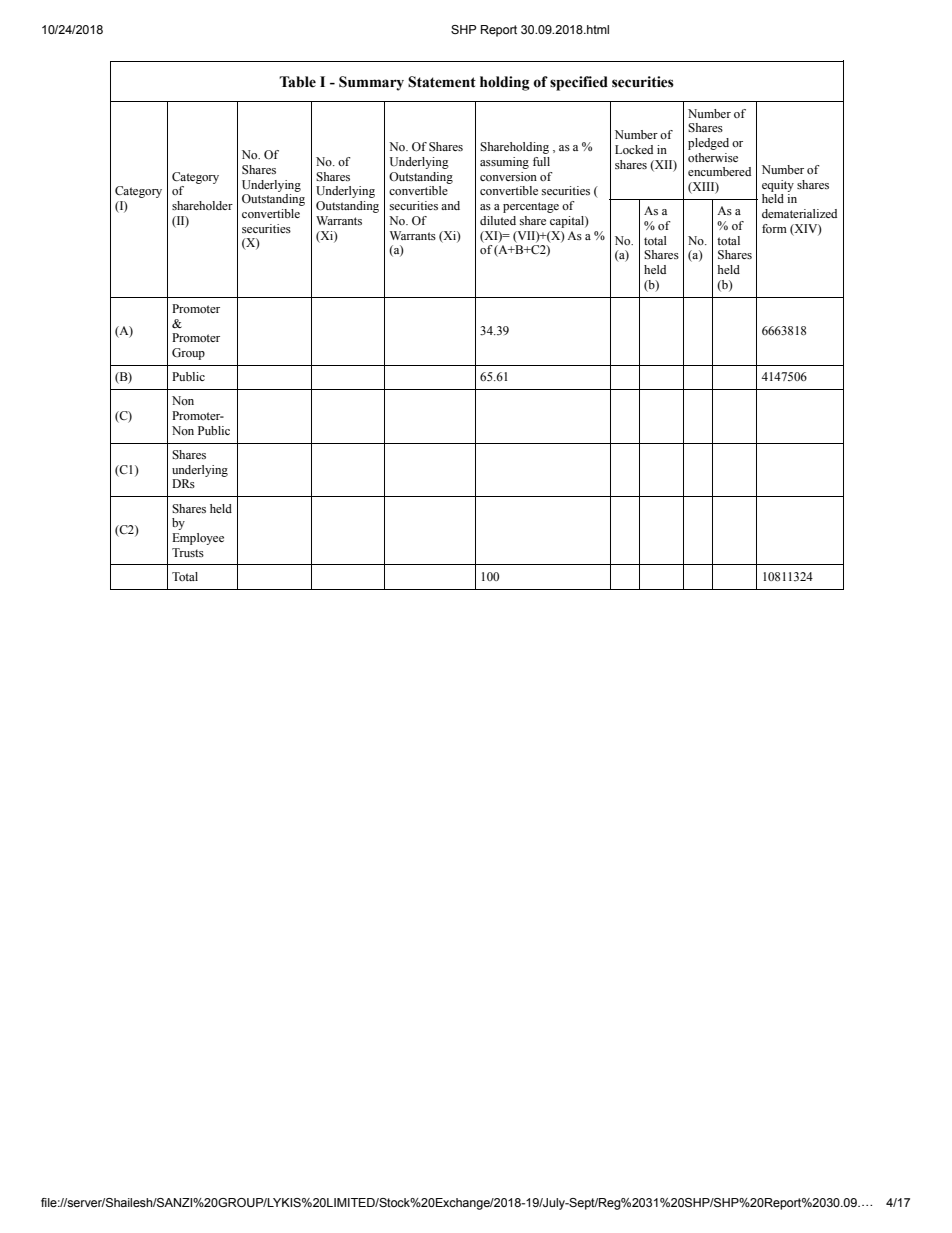  I want to click on Statement, so click(442, 82).
